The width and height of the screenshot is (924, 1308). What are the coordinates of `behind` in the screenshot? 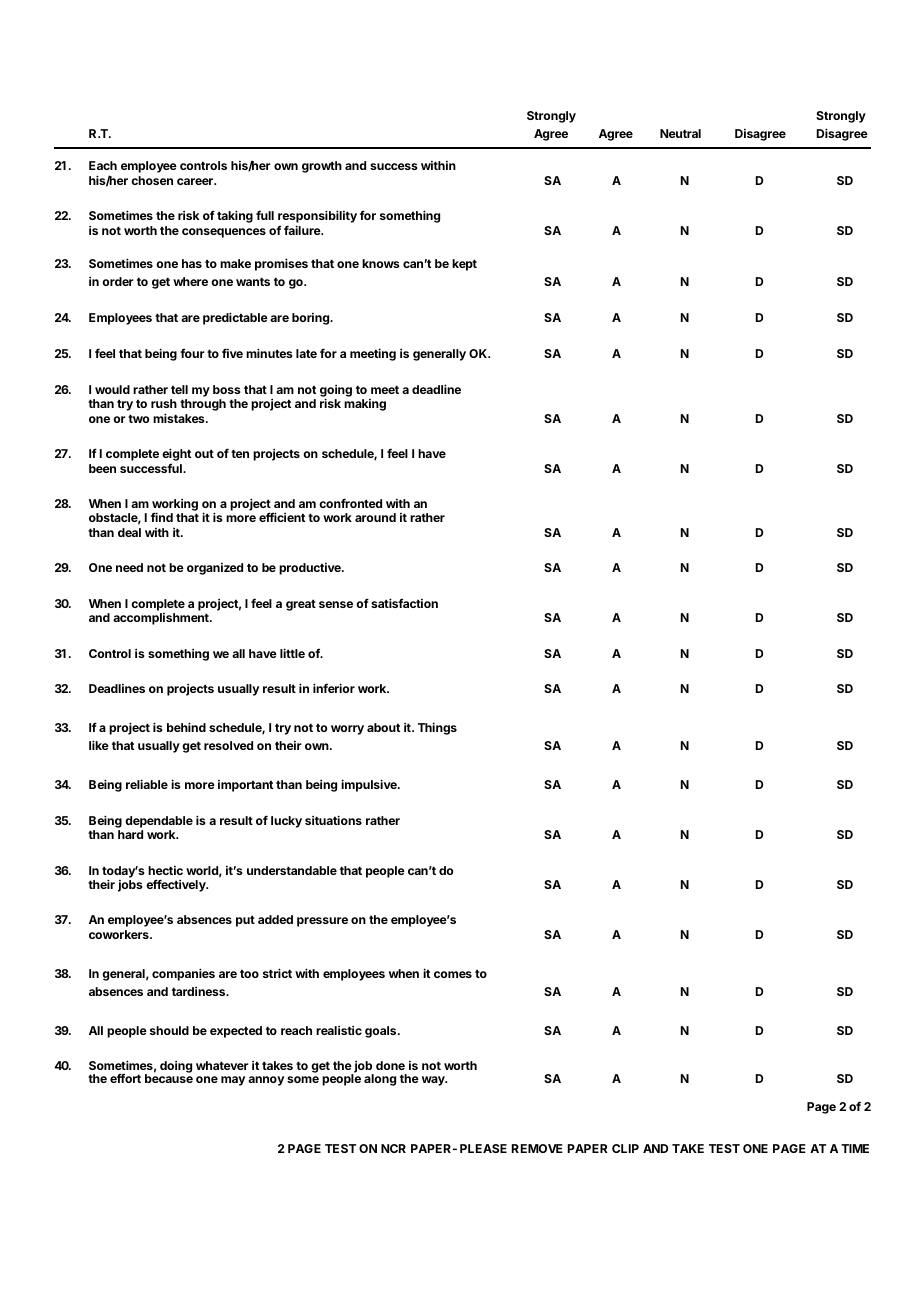 It's located at (186, 727).
